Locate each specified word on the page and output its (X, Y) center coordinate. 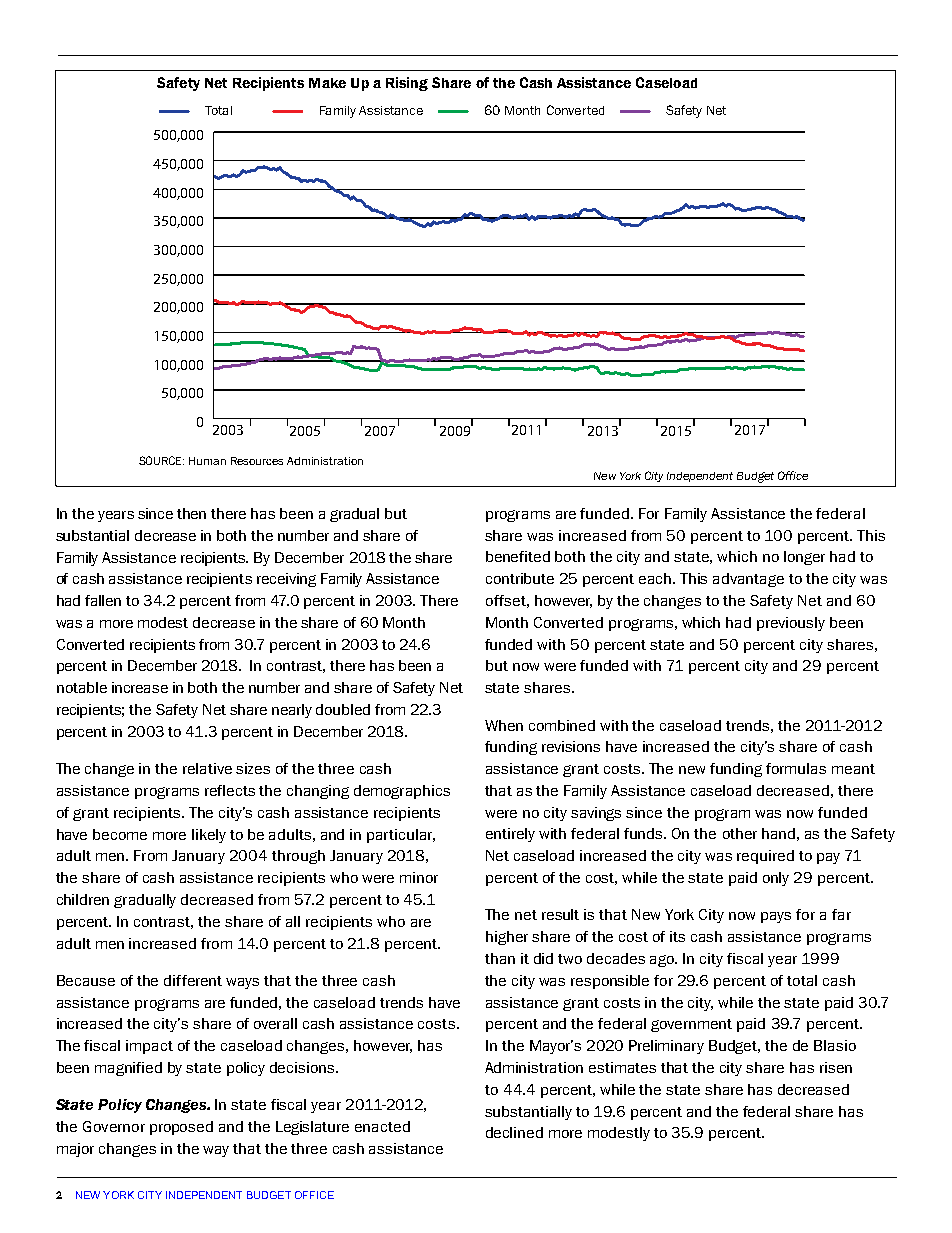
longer (804, 558)
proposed (181, 1128)
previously (791, 624)
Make (327, 83)
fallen (103, 600)
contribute (520, 578)
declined (514, 1132)
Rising (407, 84)
